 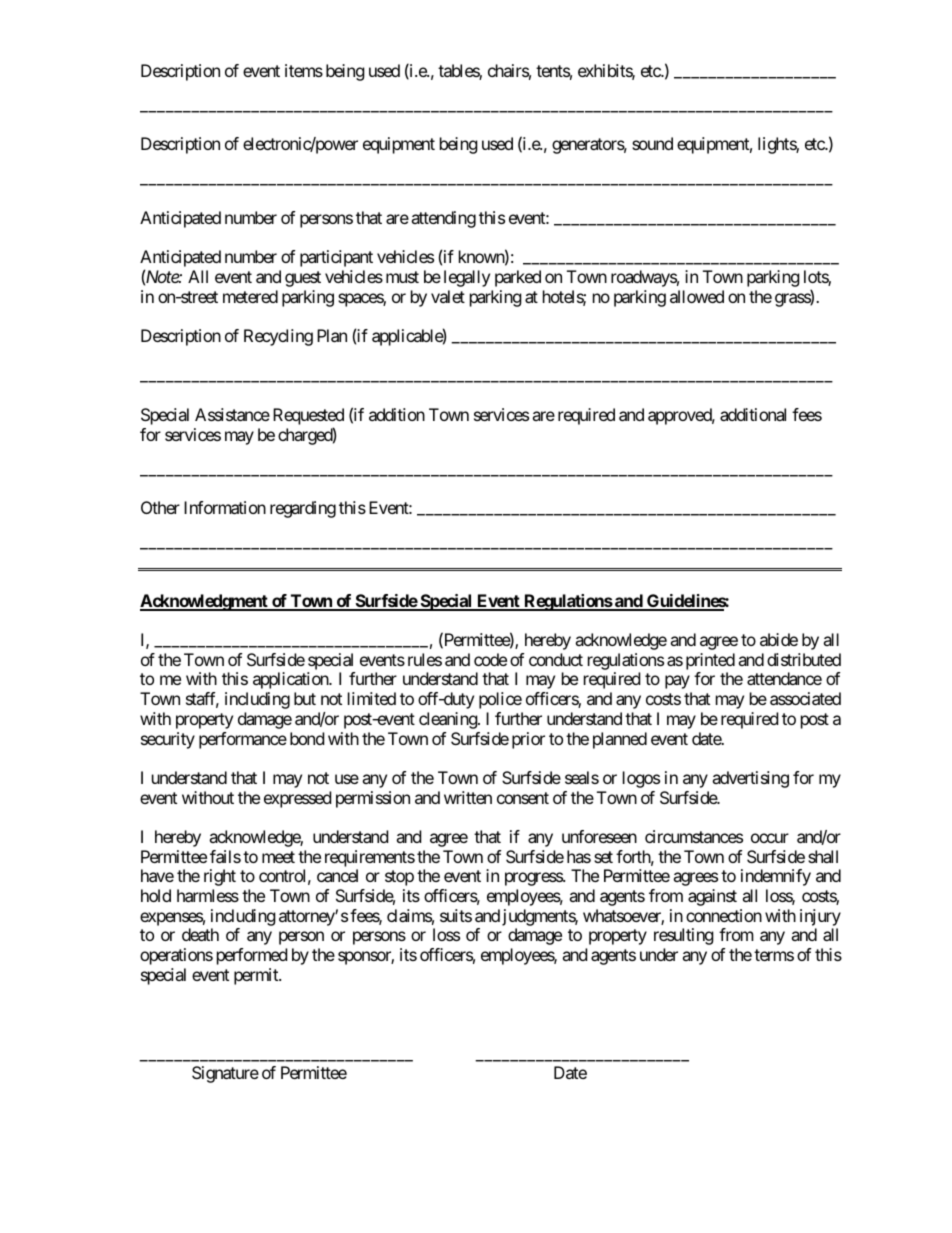 I want to click on valet, so click(x=448, y=296).
